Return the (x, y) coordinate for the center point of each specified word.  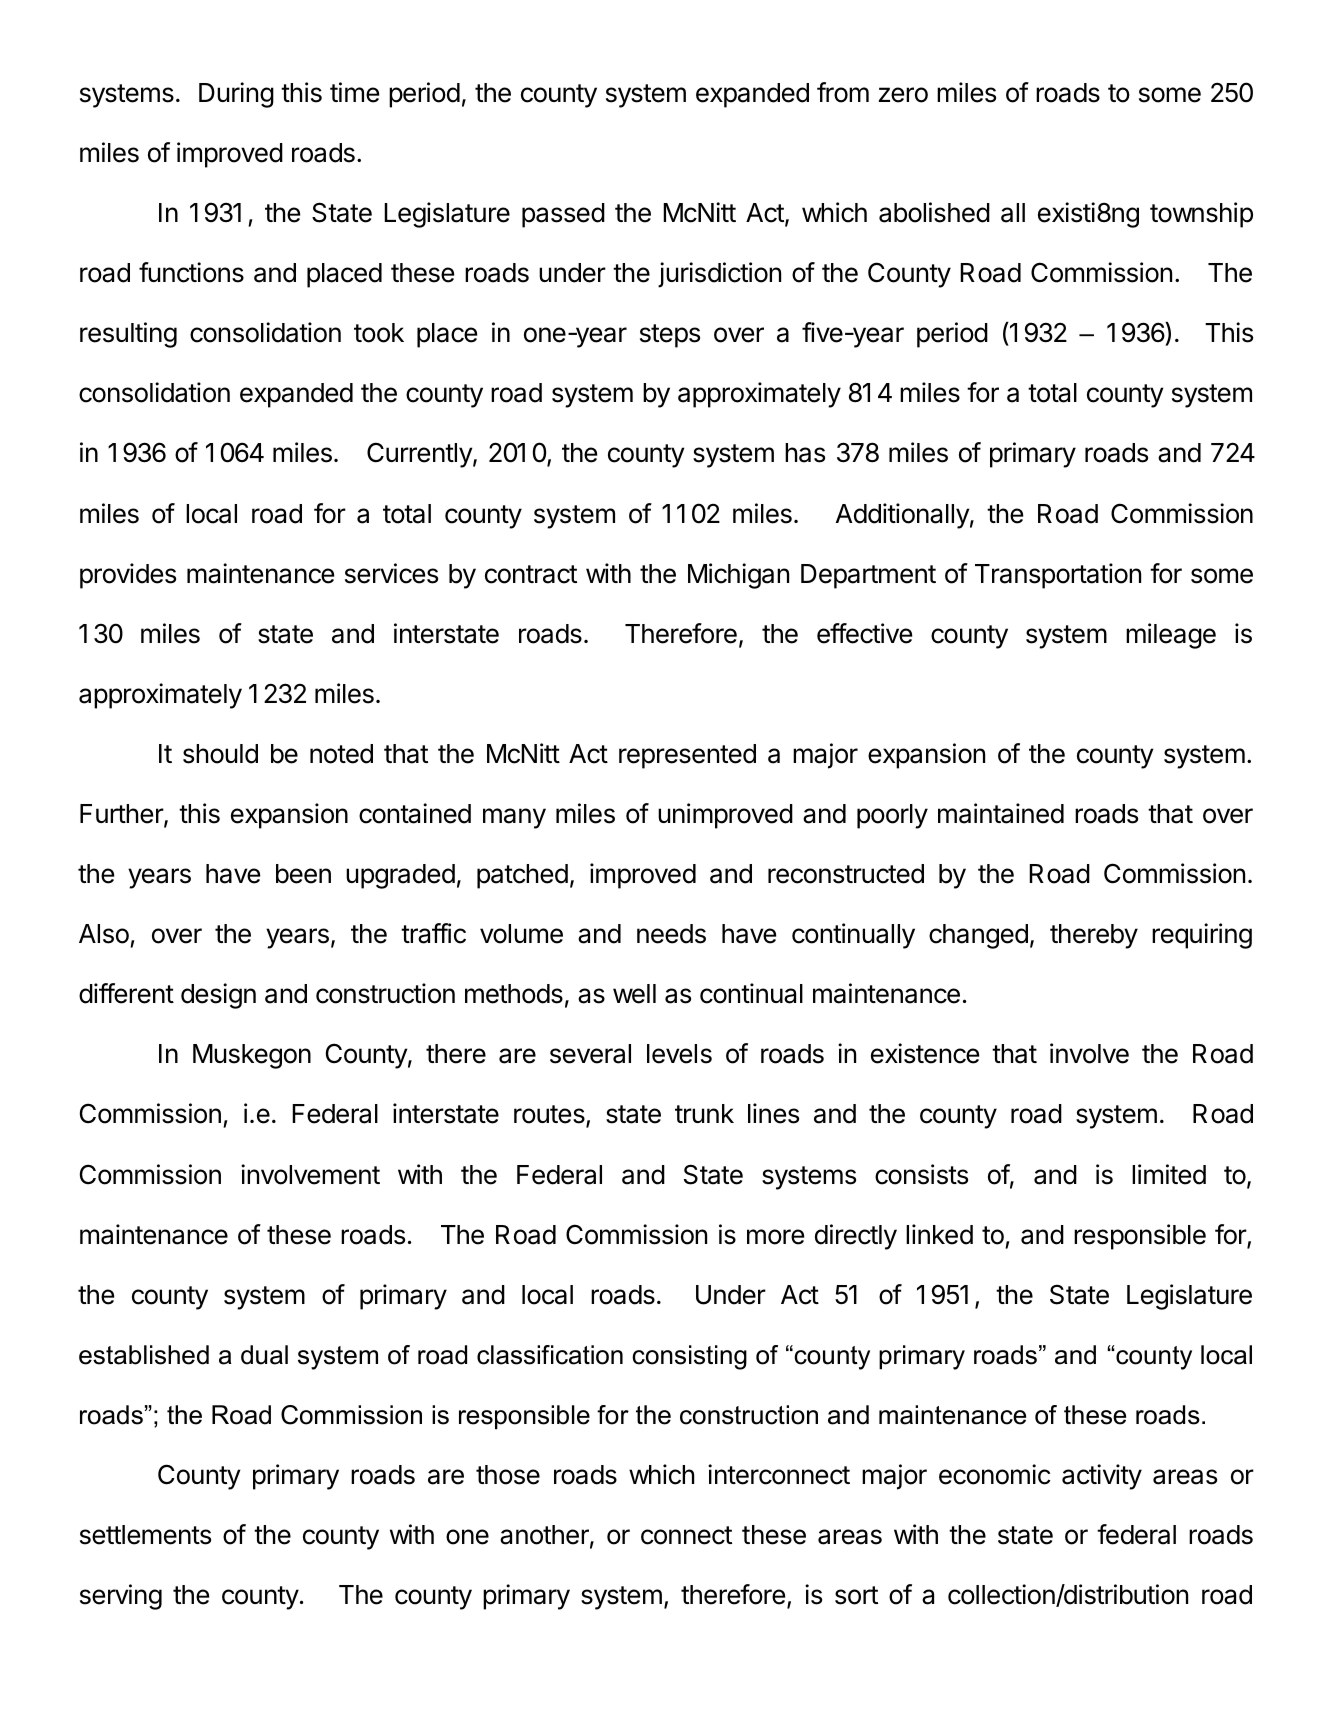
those (508, 1475)
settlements (145, 1535)
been (303, 874)
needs (671, 934)
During (236, 95)
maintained (1001, 813)
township (1201, 215)
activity (1102, 1477)
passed (563, 215)
